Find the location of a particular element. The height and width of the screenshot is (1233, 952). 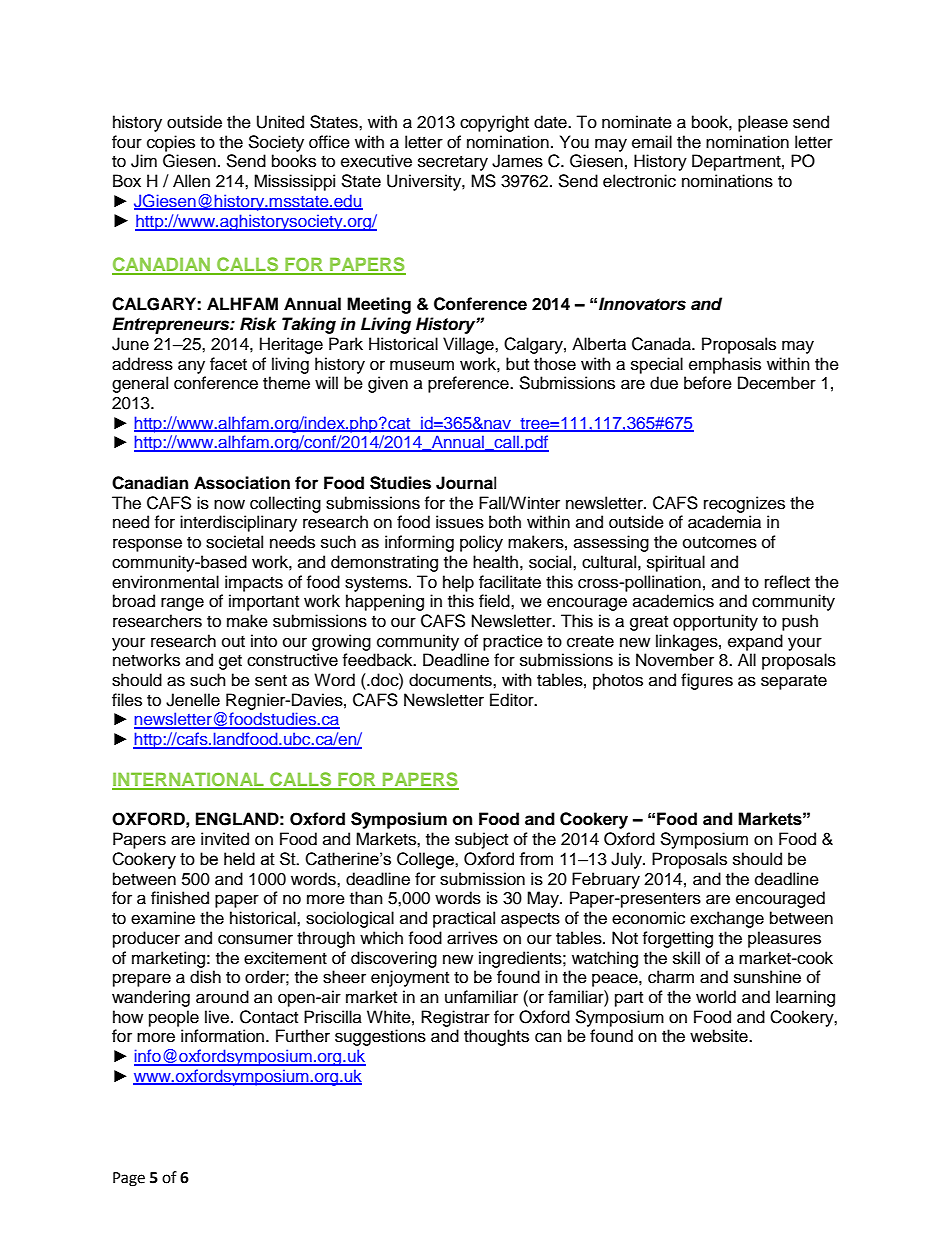

secretary is located at coordinates (453, 163).
